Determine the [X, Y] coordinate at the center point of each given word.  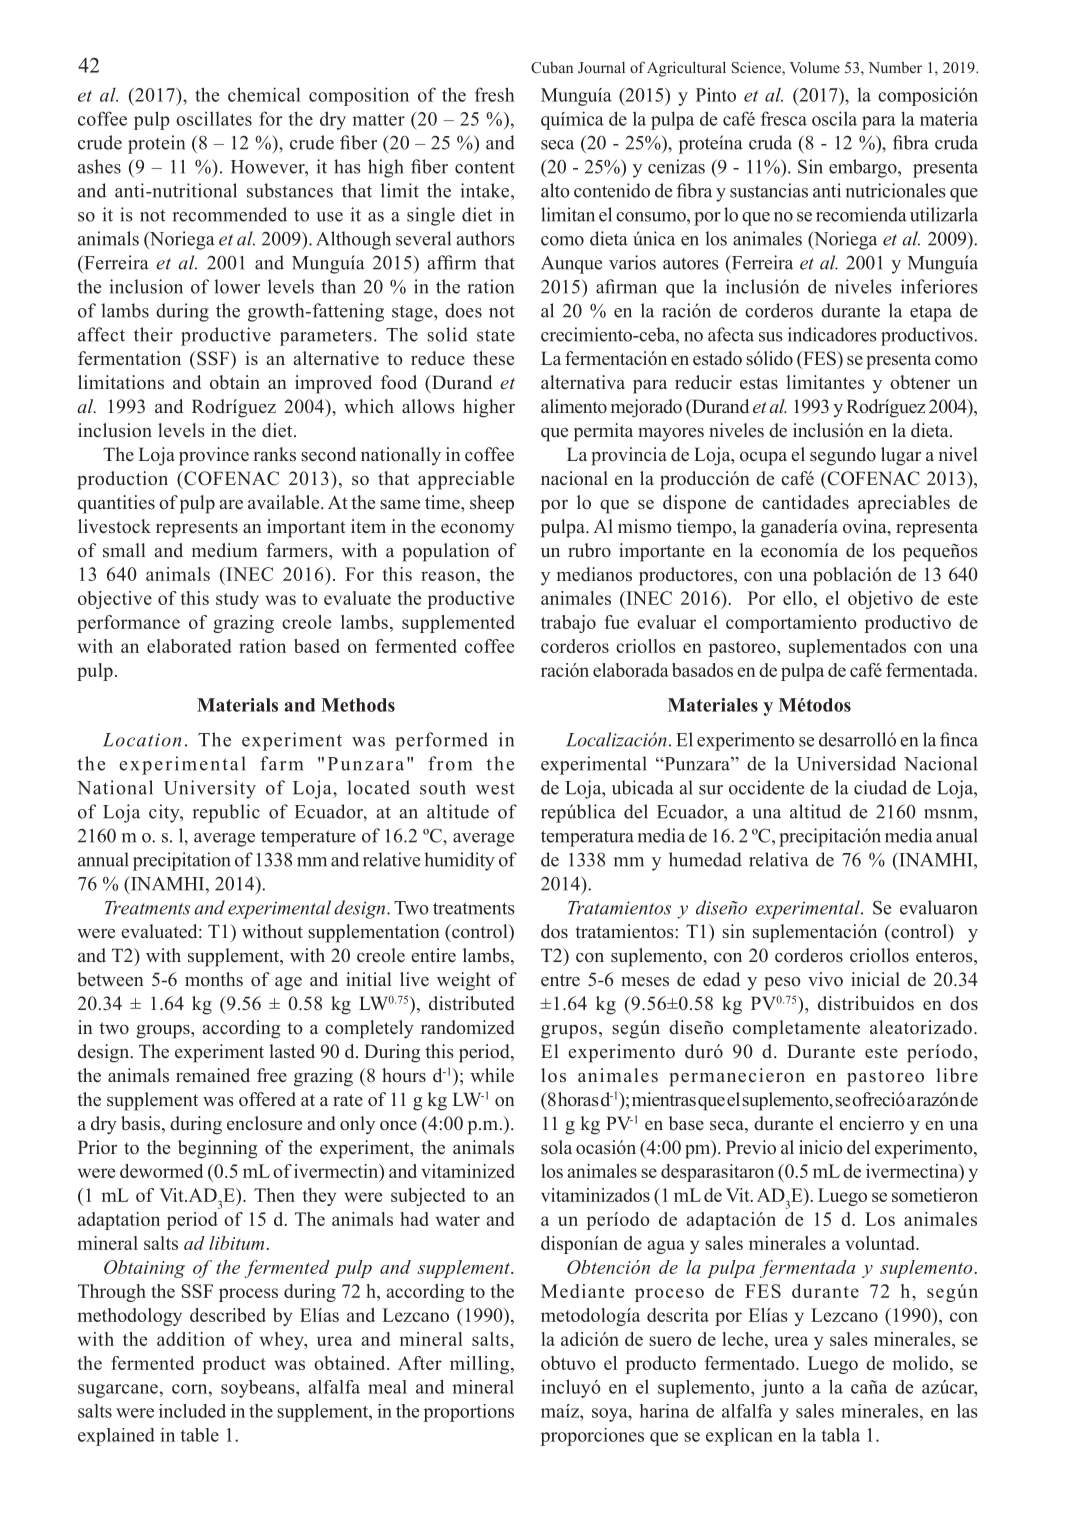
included [192, 1411]
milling [481, 1365]
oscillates [214, 118]
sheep [492, 504]
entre [560, 980]
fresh [495, 94]
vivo [825, 979]
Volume [814, 67]
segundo [843, 456]
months [214, 979]
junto [782, 1388]
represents [197, 529]
